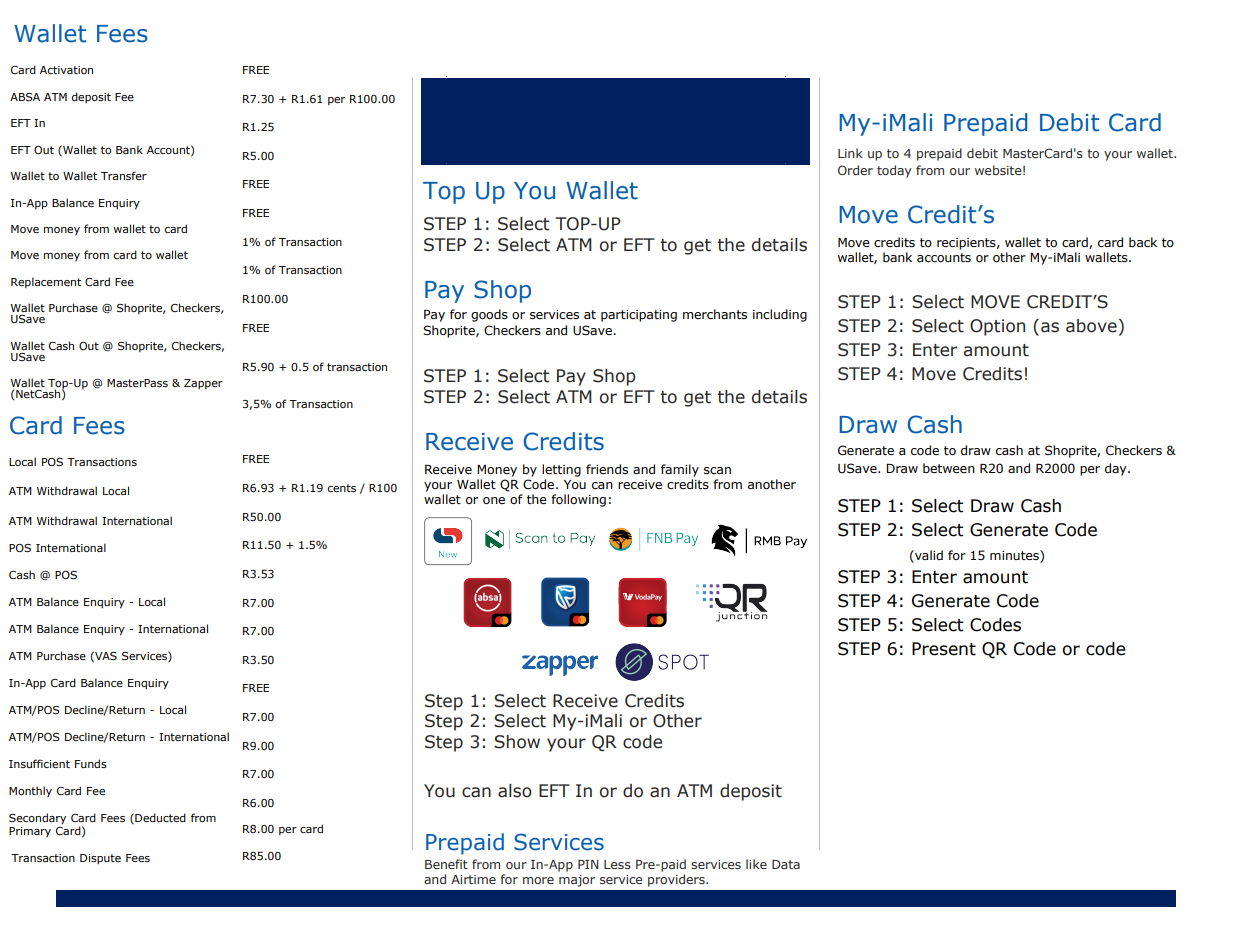 Image resolution: width=1233 pixels, height=952 pixels. Describe the element at coordinates (1015, 555) in the screenshot. I see `minutes` at that location.
